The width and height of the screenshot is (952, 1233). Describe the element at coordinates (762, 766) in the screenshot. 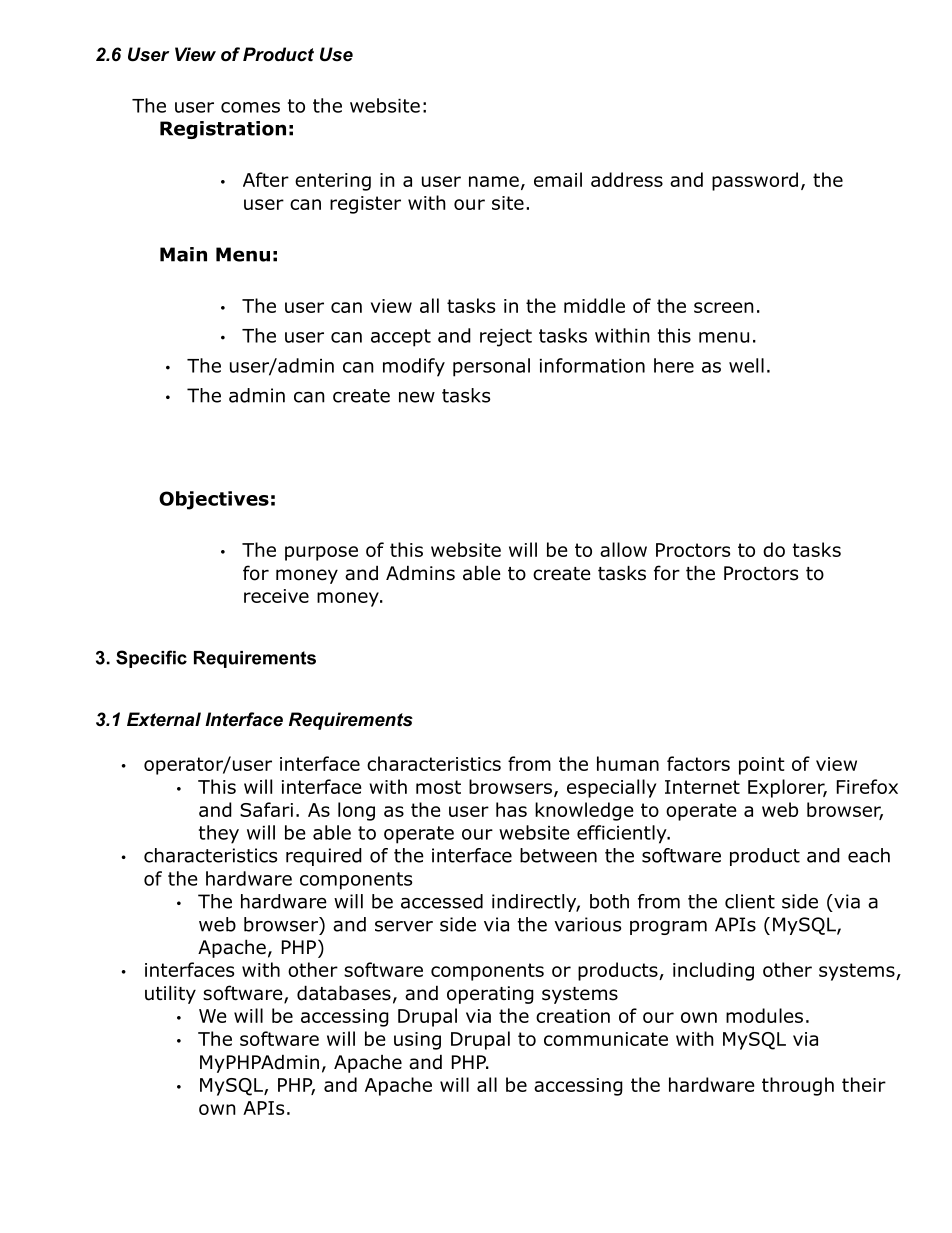

I see `point` at that location.
